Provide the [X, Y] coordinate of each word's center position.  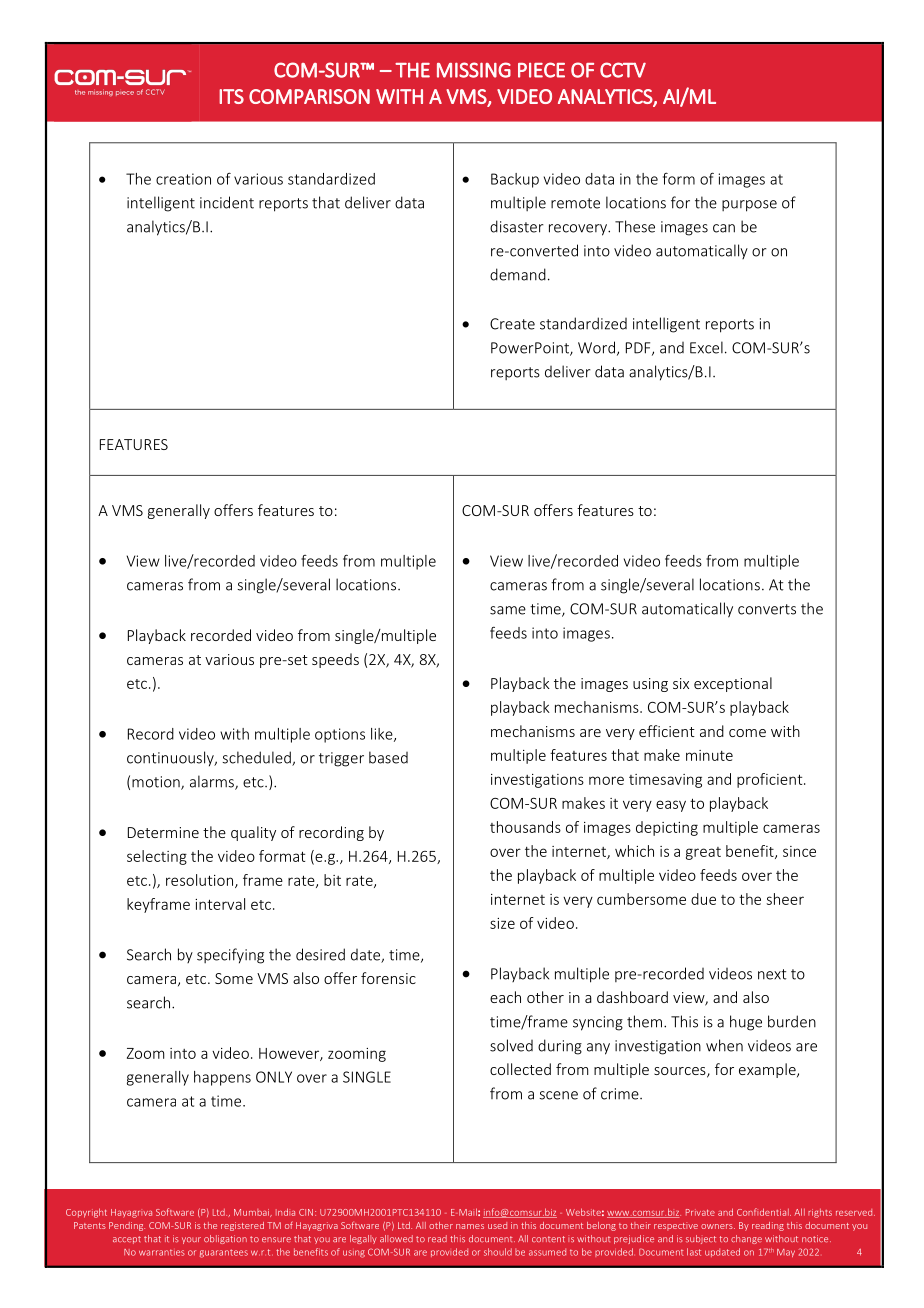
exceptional [733, 684]
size [502, 923]
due [703, 899]
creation [183, 179]
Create [512, 324]
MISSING [474, 70]
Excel [706, 347]
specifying [230, 956]
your [191, 1240]
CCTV [623, 70]
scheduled [257, 758]
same [508, 610]
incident [227, 202]
